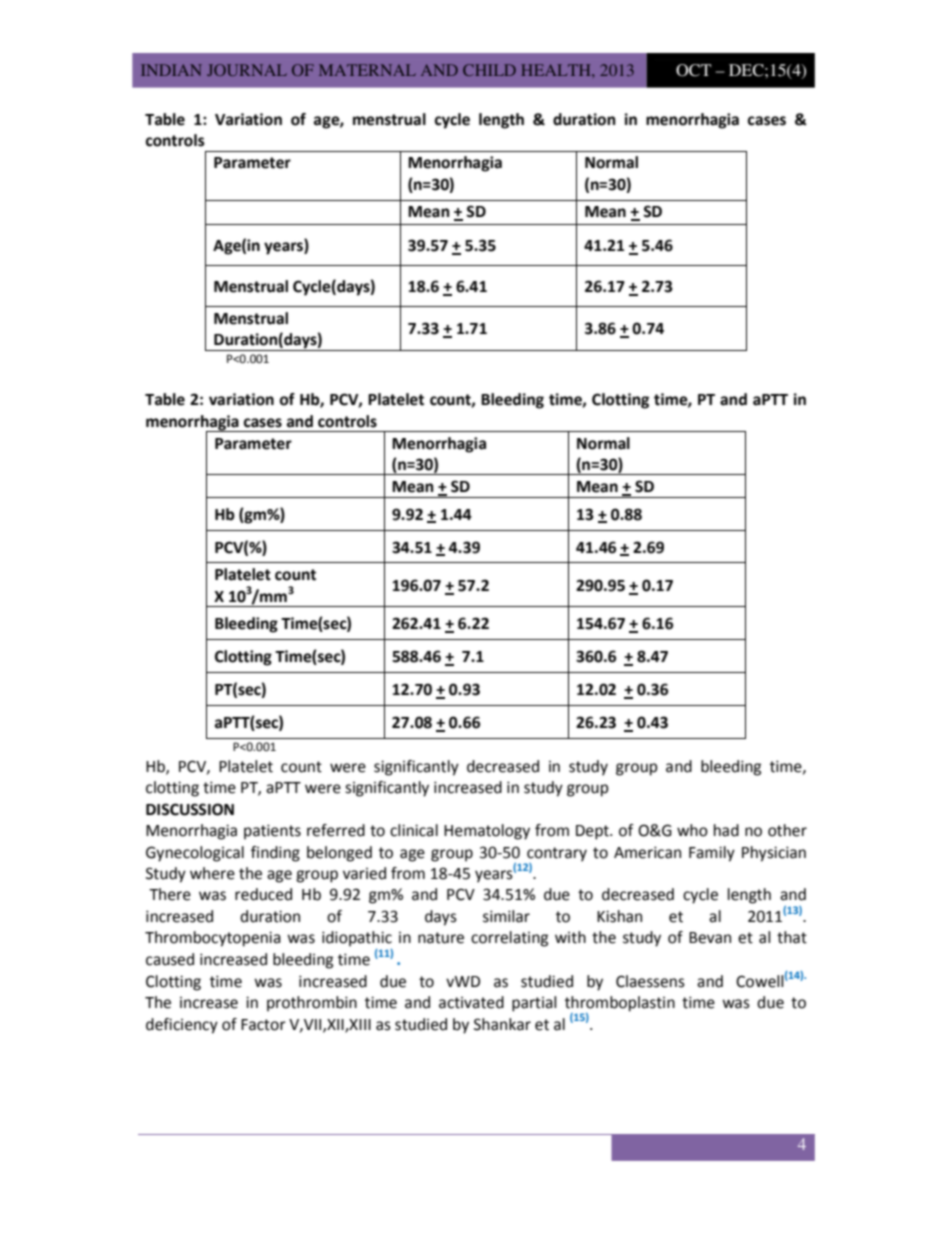 The width and height of the screenshot is (952, 1233). I want to click on HEALTH, so click(557, 70).
